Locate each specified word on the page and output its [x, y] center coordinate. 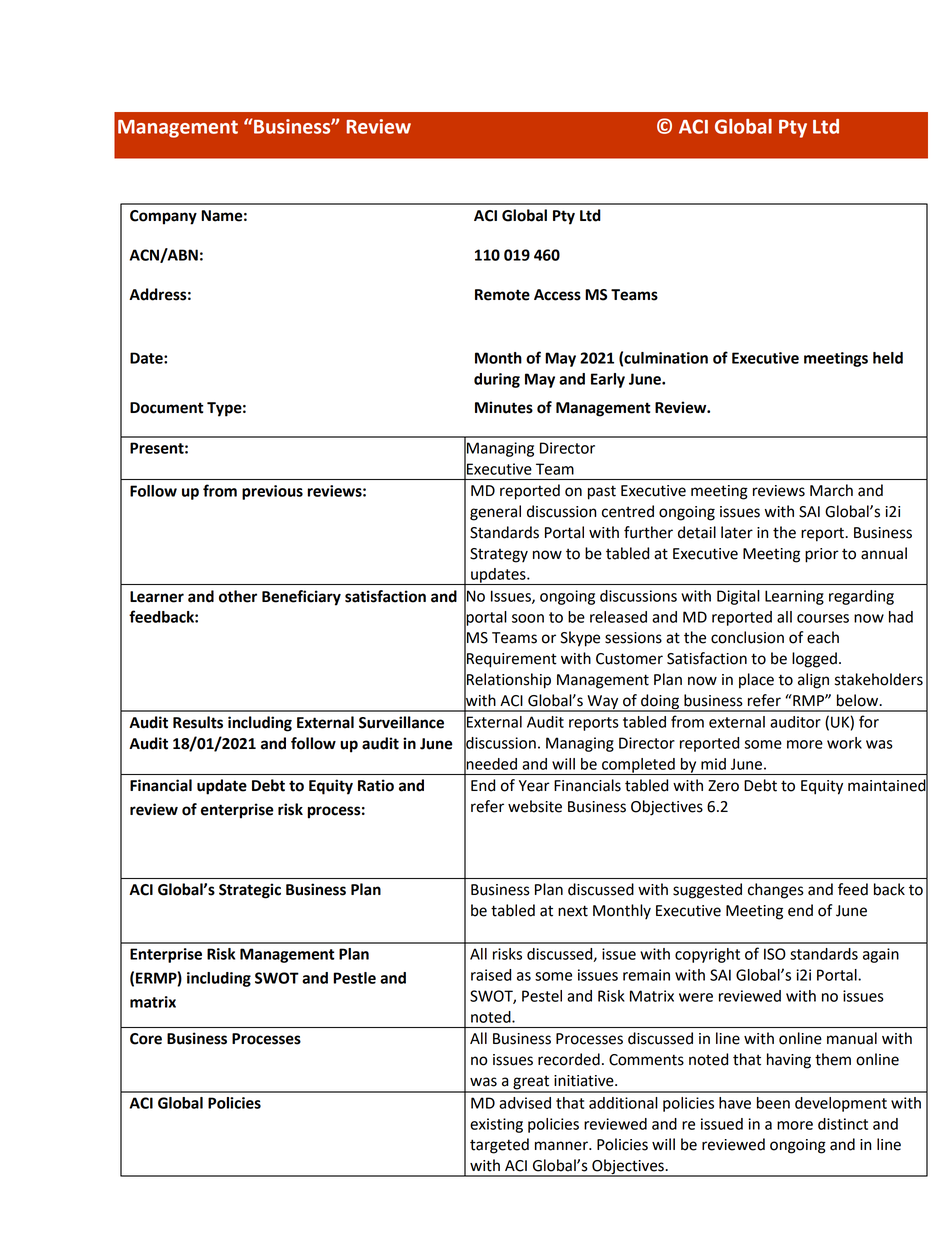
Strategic [250, 891]
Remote [502, 295]
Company [163, 217]
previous [272, 492]
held [888, 358]
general [495, 513]
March [831, 490]
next [573, 911]
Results [198, 722]
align [813, 681]
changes [776, 891]
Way [603, 703]
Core [146, 1039]
